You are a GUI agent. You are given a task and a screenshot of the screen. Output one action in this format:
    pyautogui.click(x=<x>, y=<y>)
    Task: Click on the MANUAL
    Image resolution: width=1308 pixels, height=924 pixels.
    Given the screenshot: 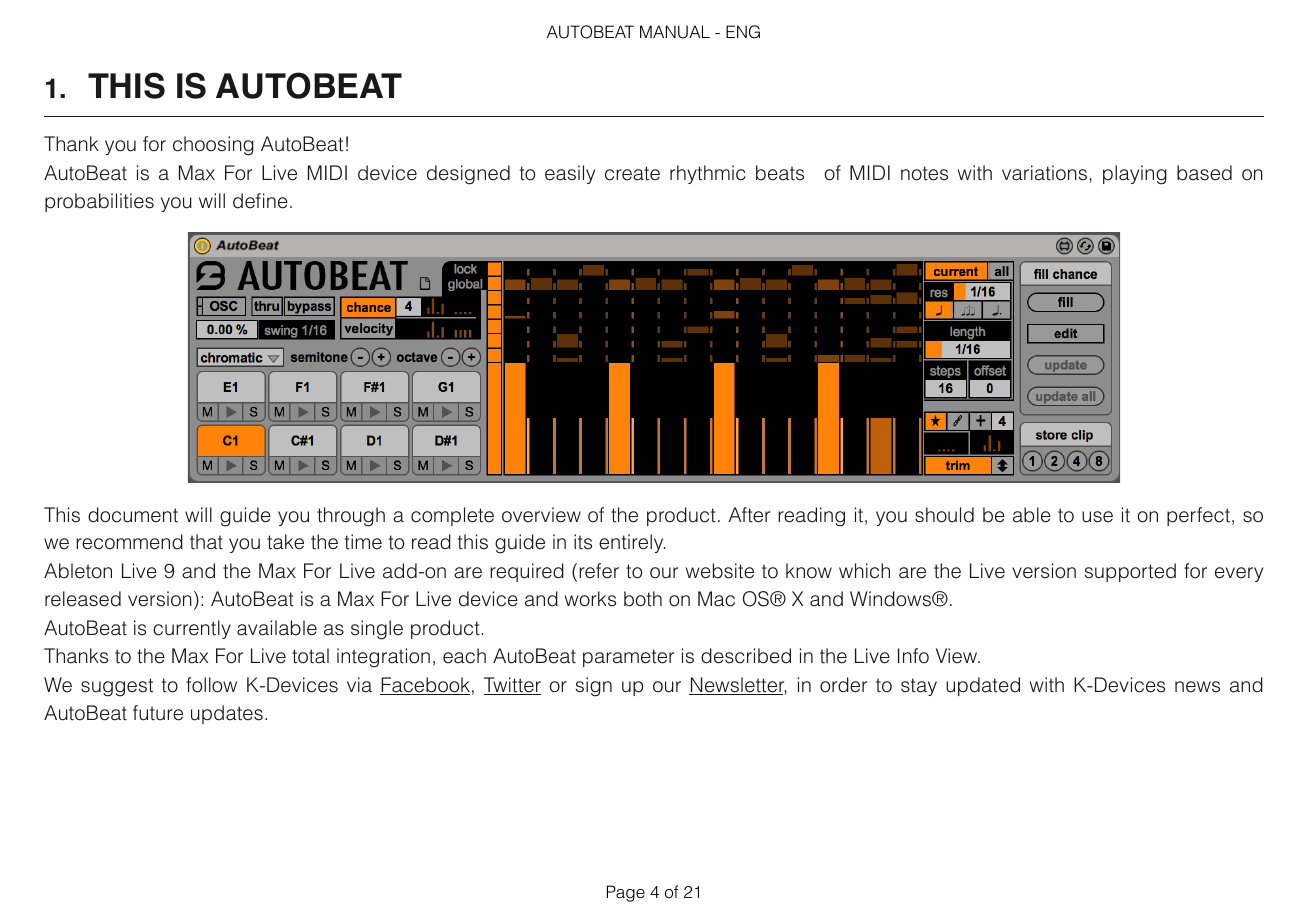 What is the action you would take?
    pyautogui.click(x=675, y=32)
